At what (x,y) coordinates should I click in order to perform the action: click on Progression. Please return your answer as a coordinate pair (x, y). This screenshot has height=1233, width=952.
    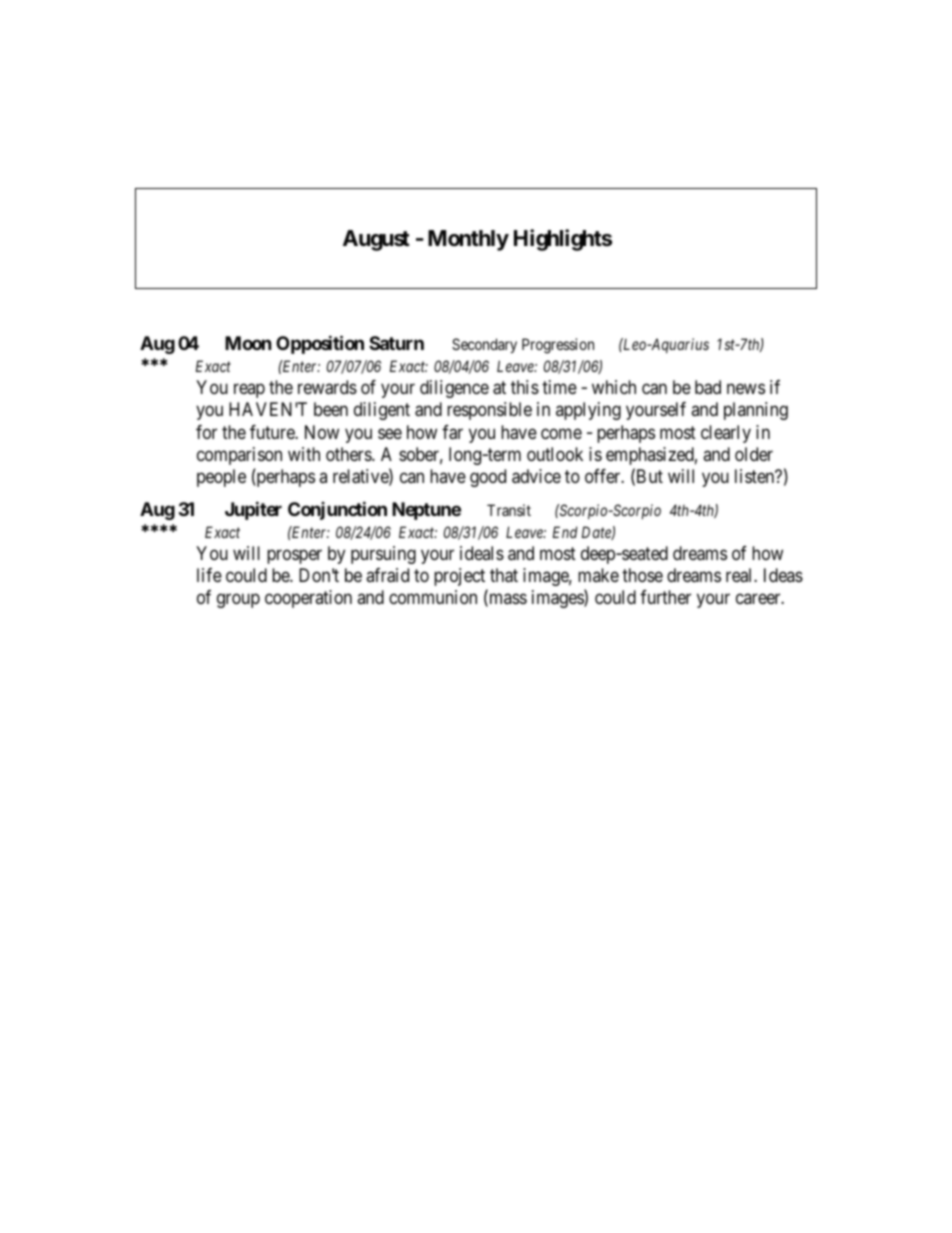
    Looking at the image, I should click on (558, 346).
